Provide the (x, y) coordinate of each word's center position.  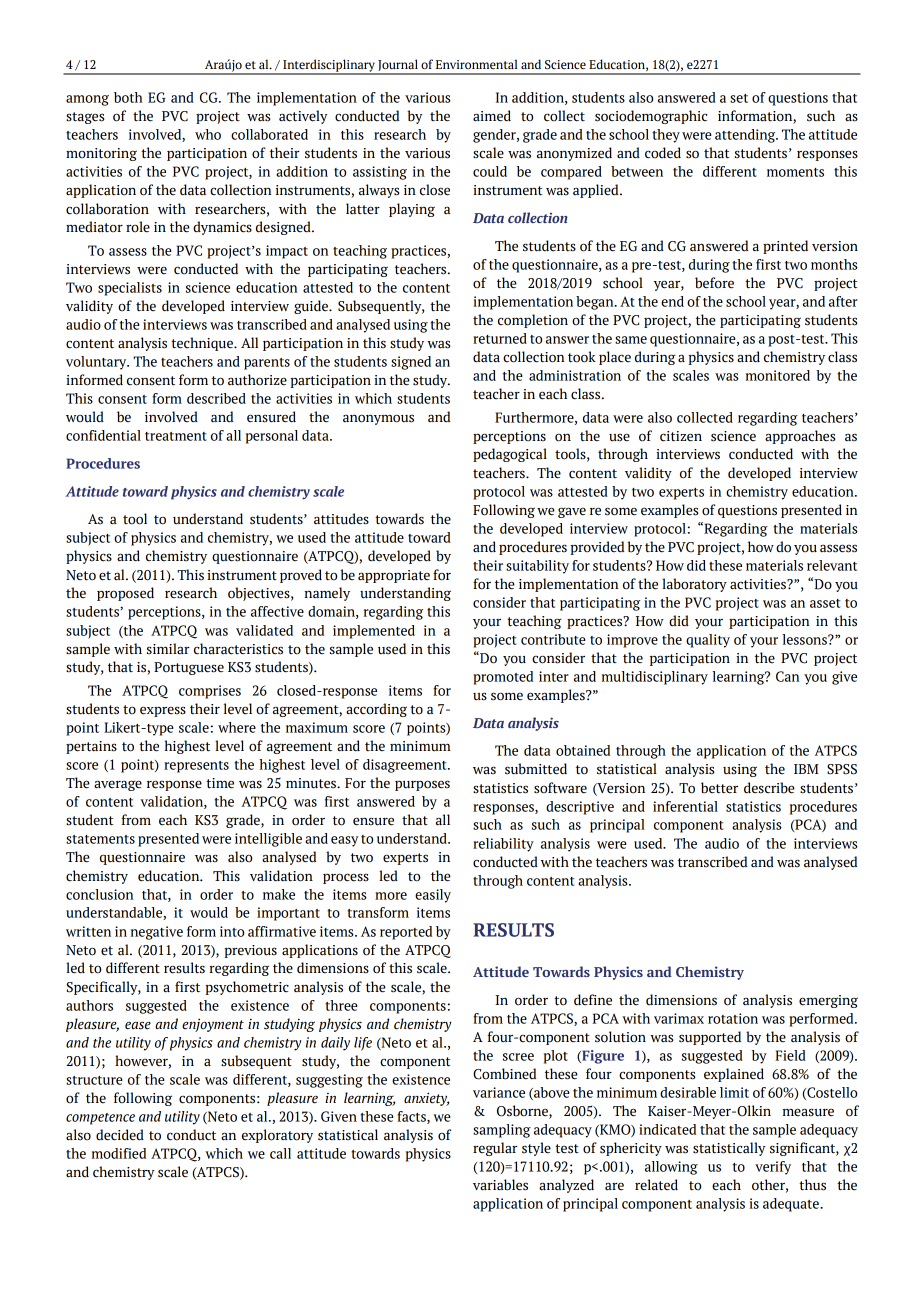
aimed (492, 116)
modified (119, 1153)
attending (746, 136)
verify (773, 1168)
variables (500, 1185)
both (128, 97)
